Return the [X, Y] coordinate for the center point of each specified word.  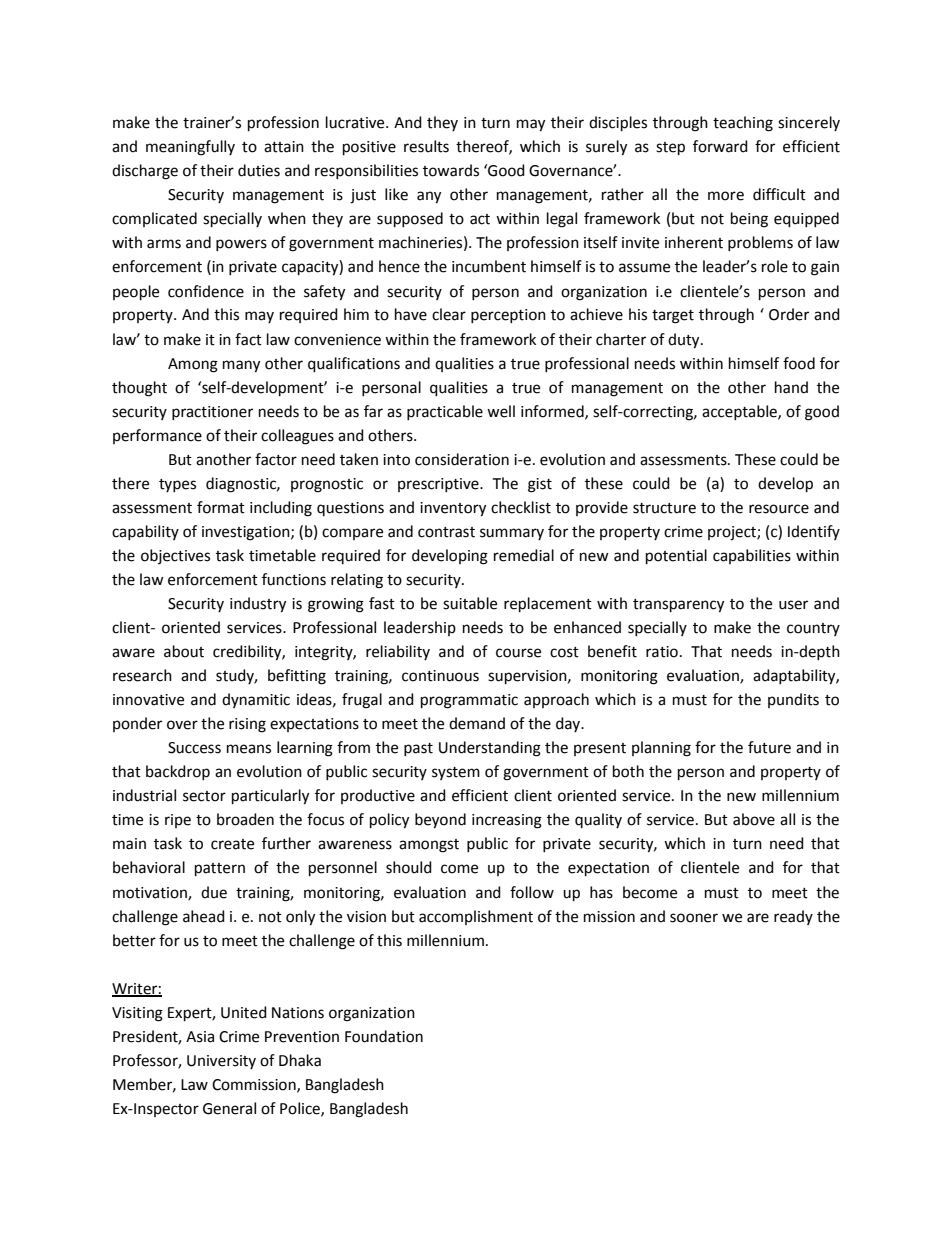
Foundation [384, 1036]
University [221, 1062]
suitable [470, 603]
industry [258, 605]
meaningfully [190, 148]
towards [451, 170]
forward [720, 146]
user [793, 605]
